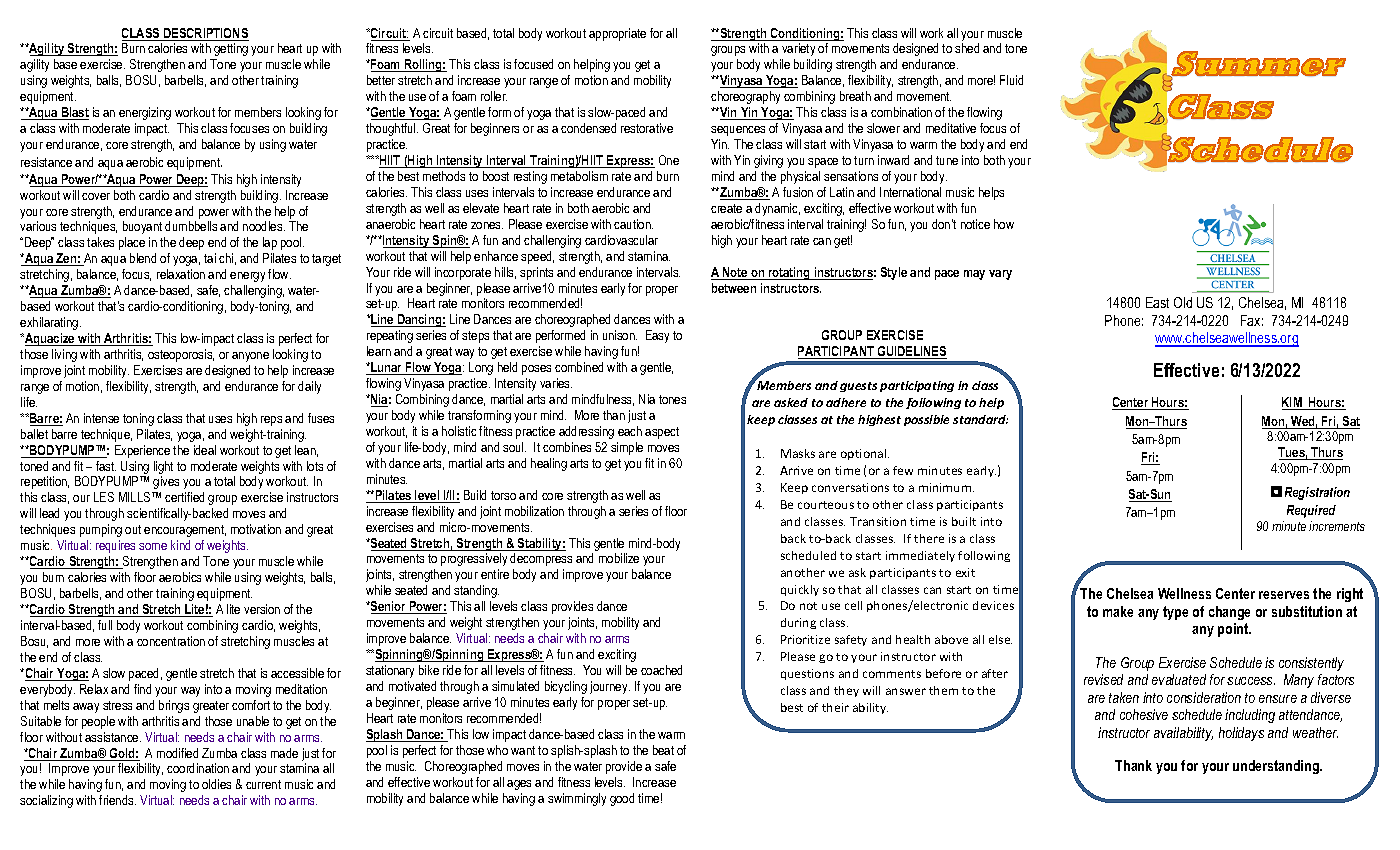  What do you see at coordinates (205, 34) in the page?
I see `DESCRIPTIONS` at bounding box center [205, 34].
